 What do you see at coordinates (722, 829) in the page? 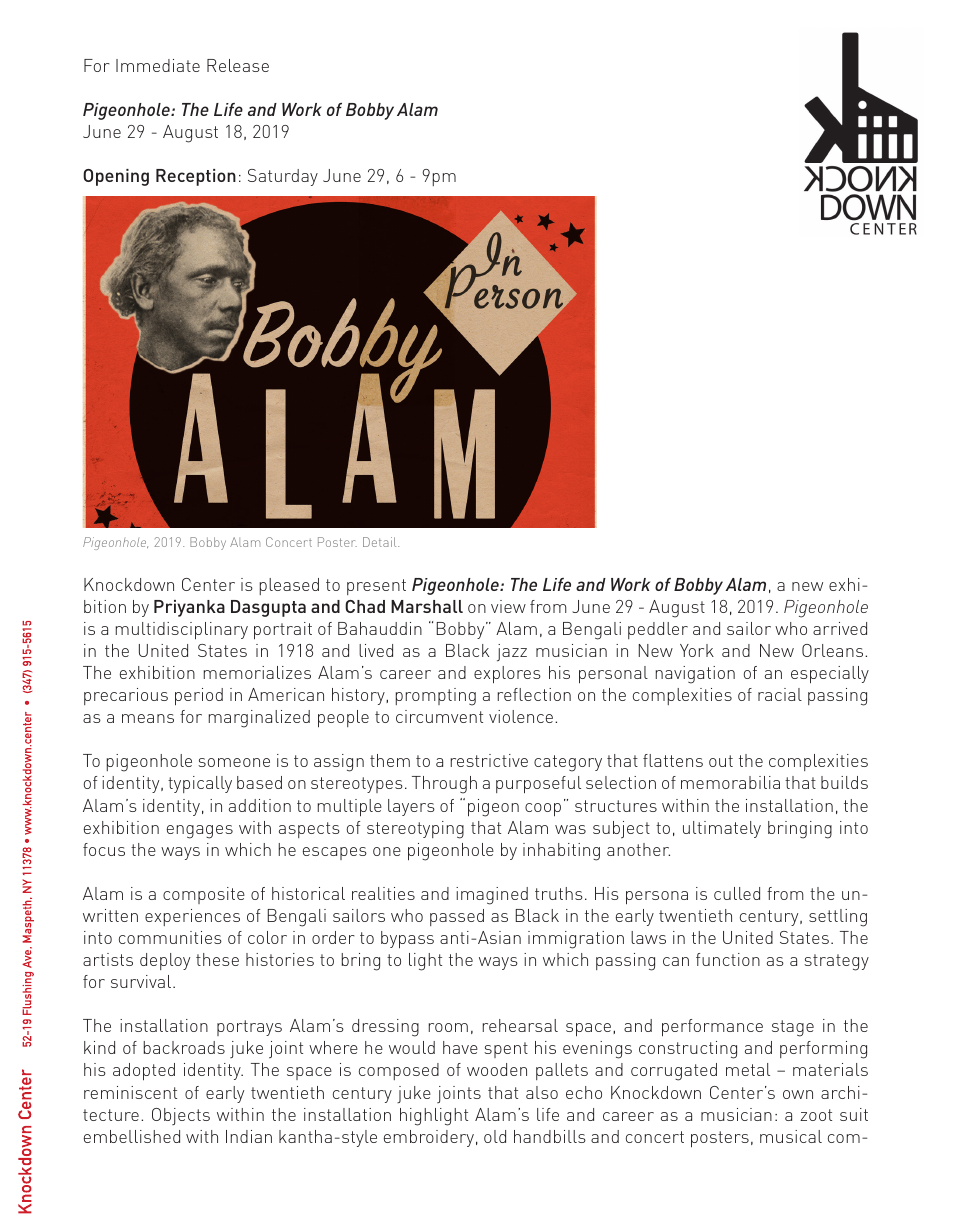
I see `ultimately` at bounding box center [722, 829].
